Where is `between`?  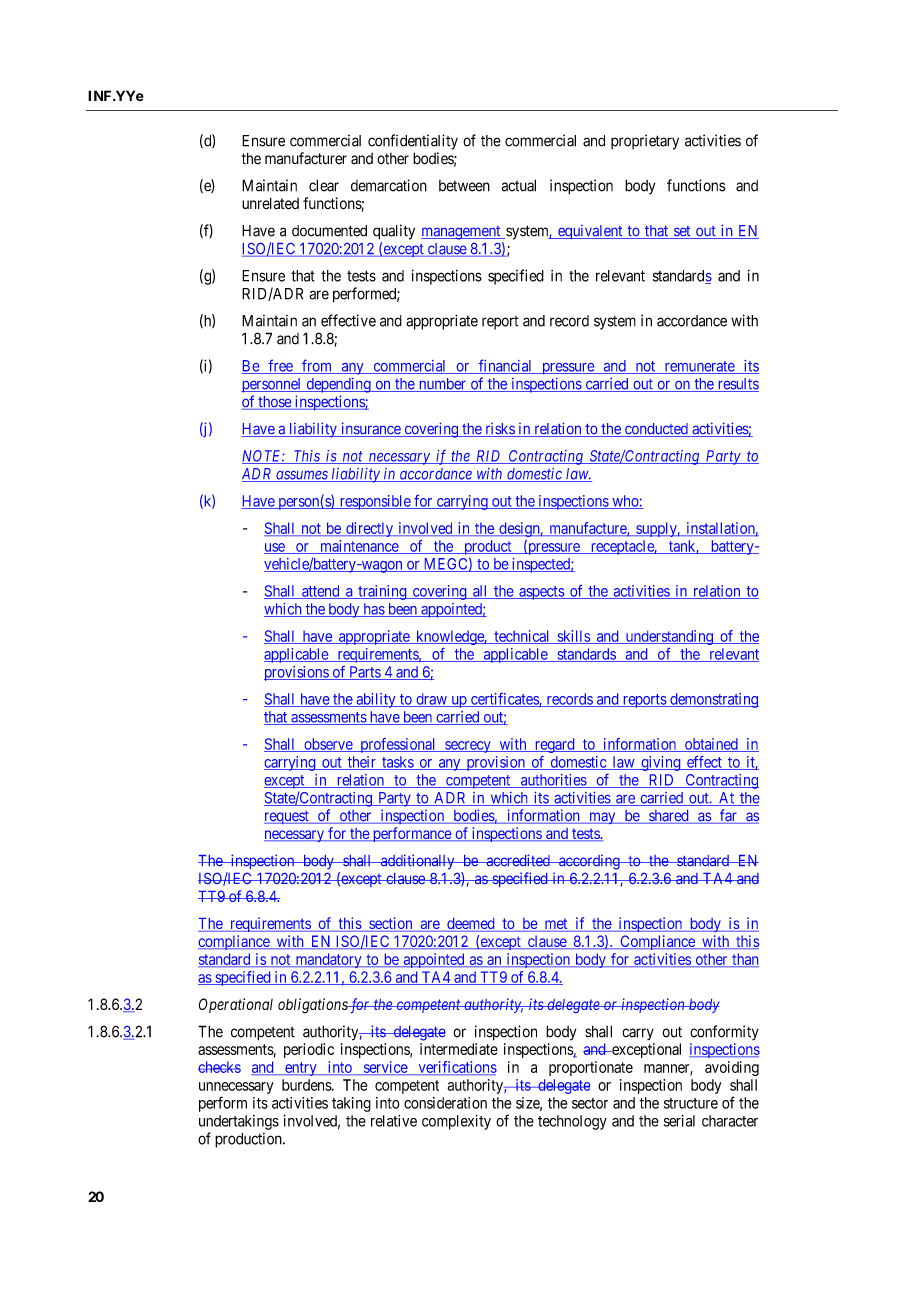 between is located at coordinates (464, 186).
